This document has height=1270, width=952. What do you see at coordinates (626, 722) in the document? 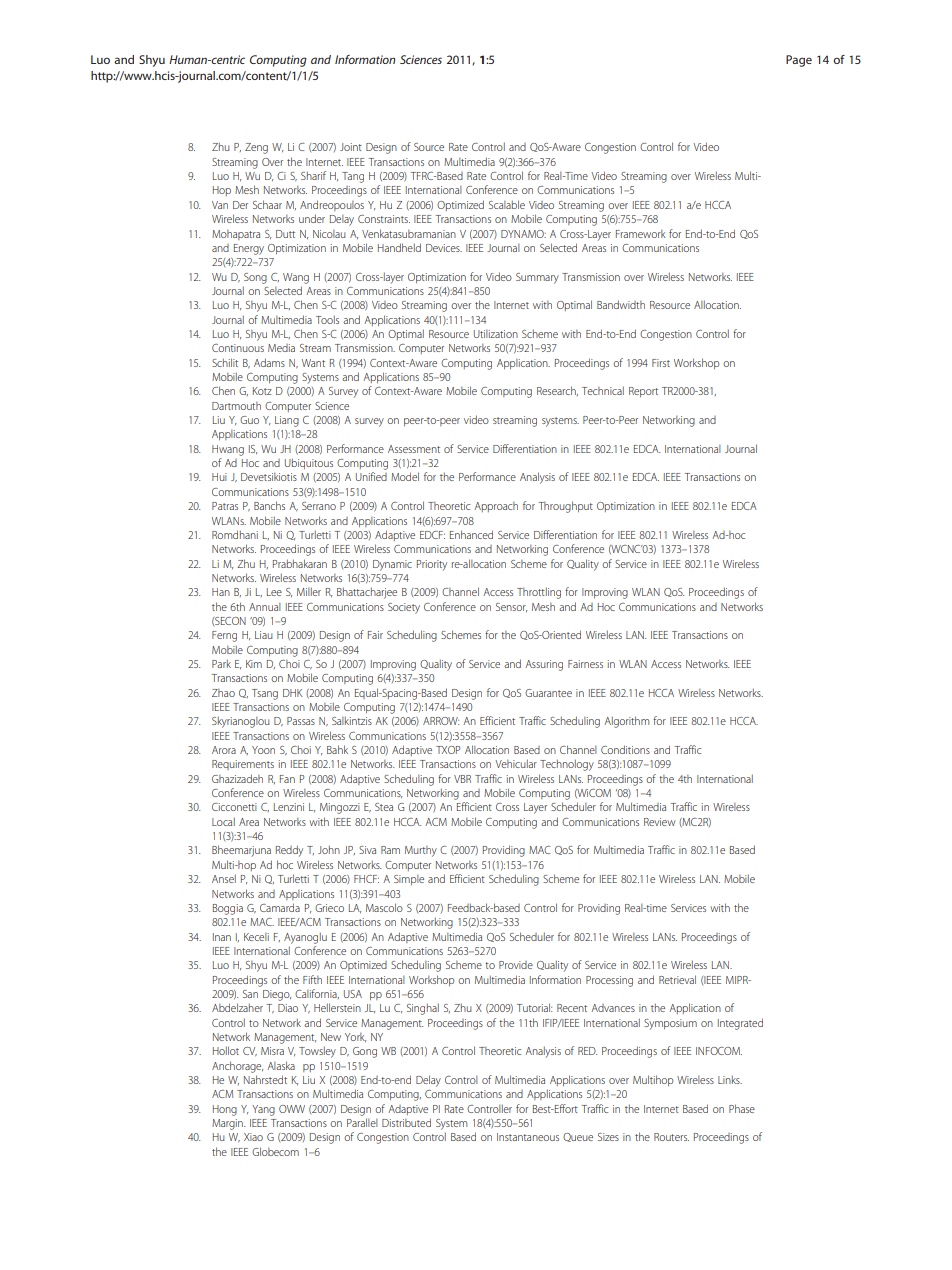
I see `Algorithm` at bounding box center [626, 722].
